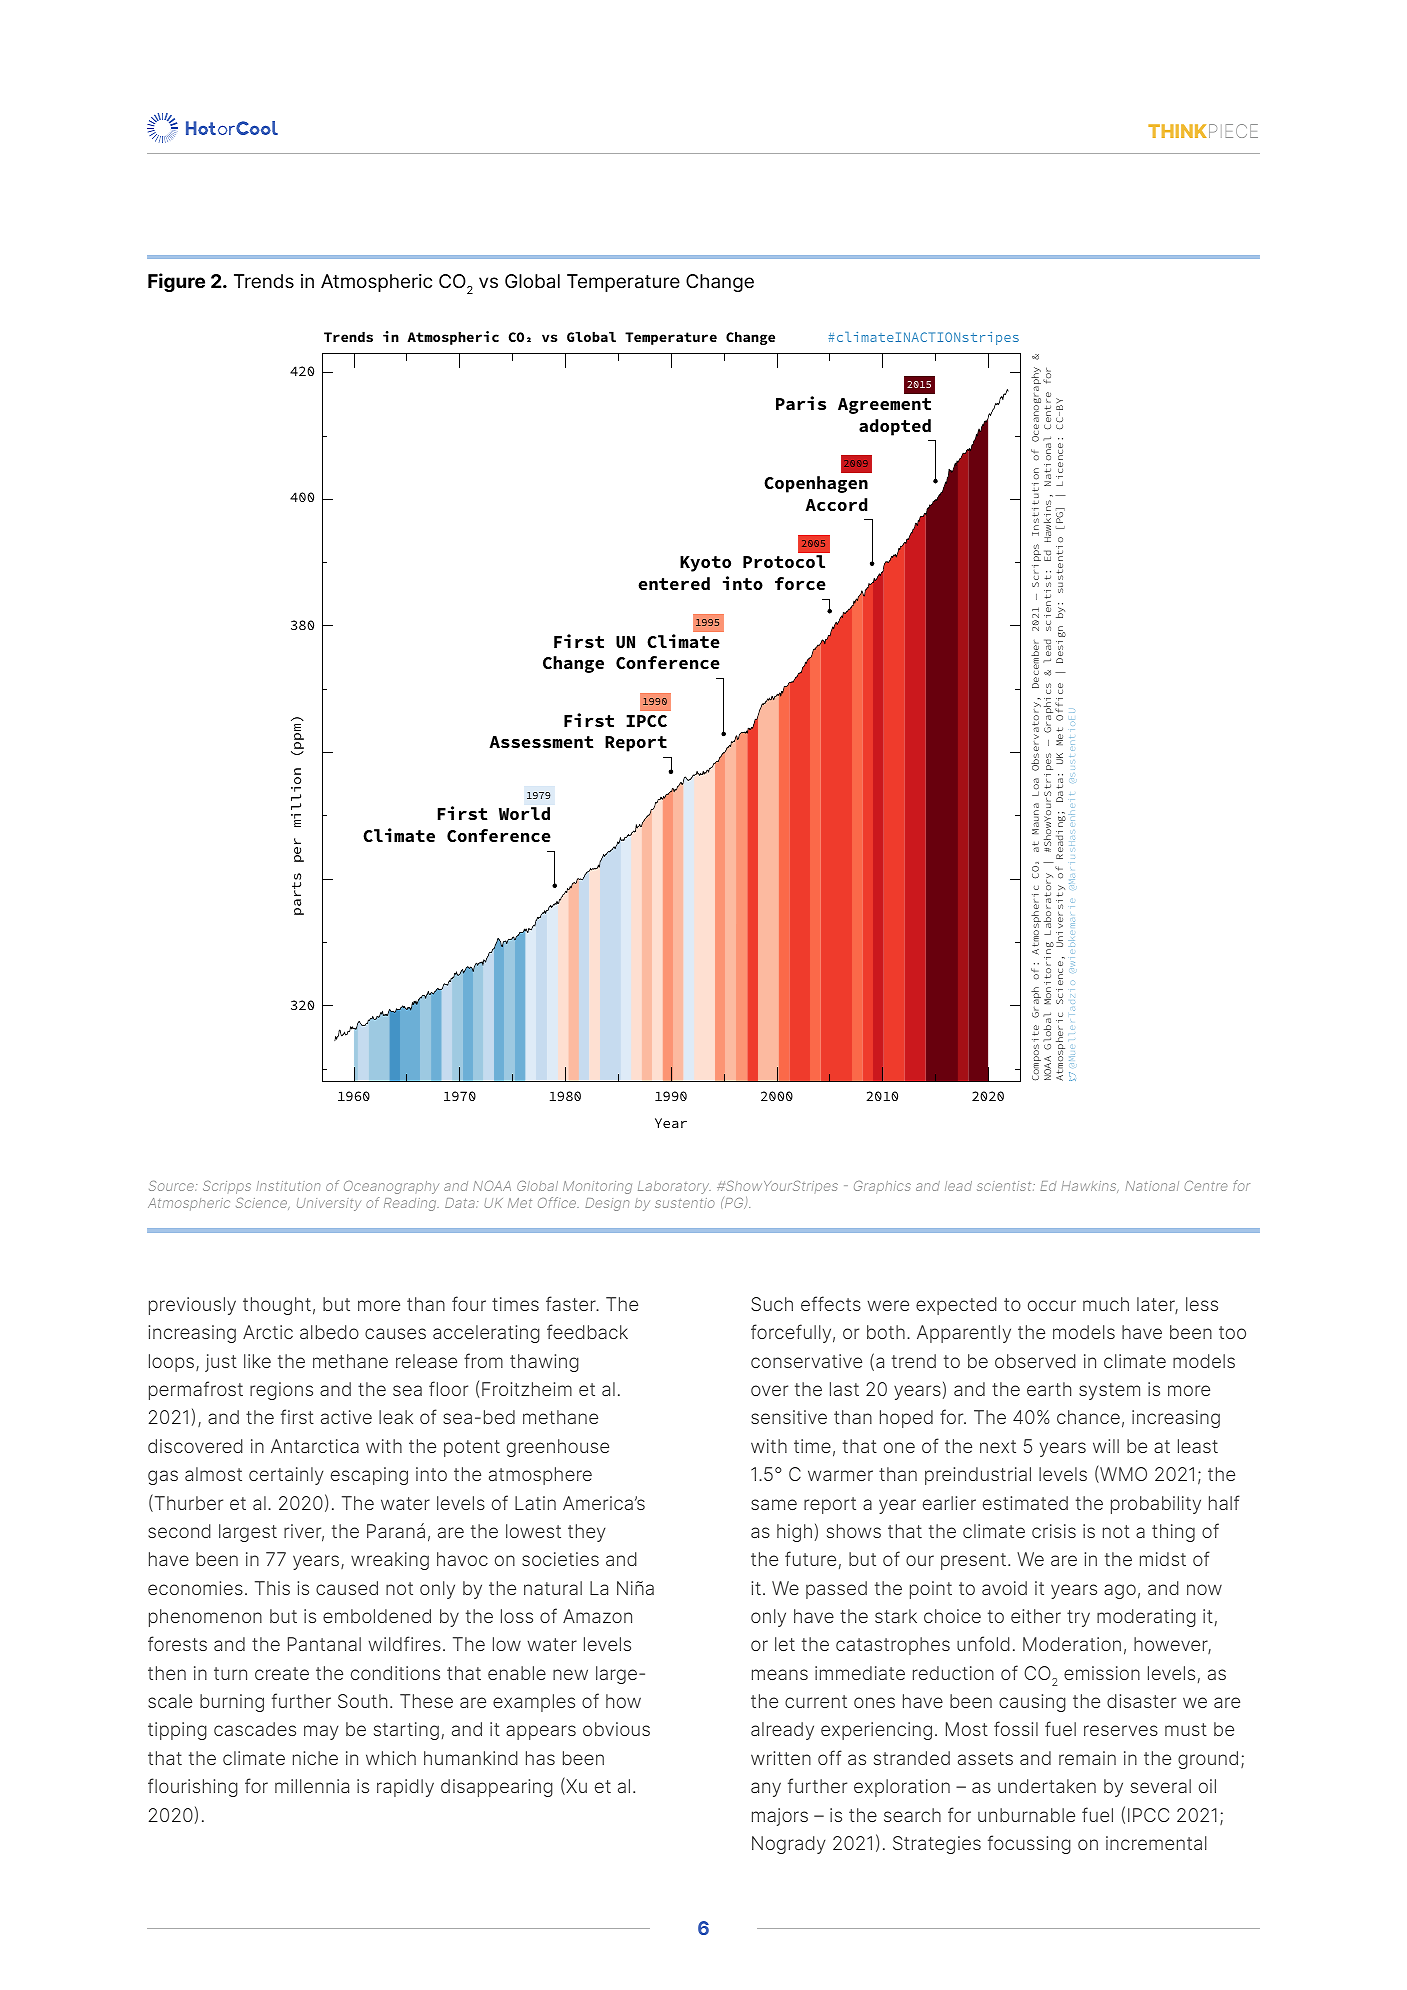  I want to click on Protocol, so click(784, 561).
